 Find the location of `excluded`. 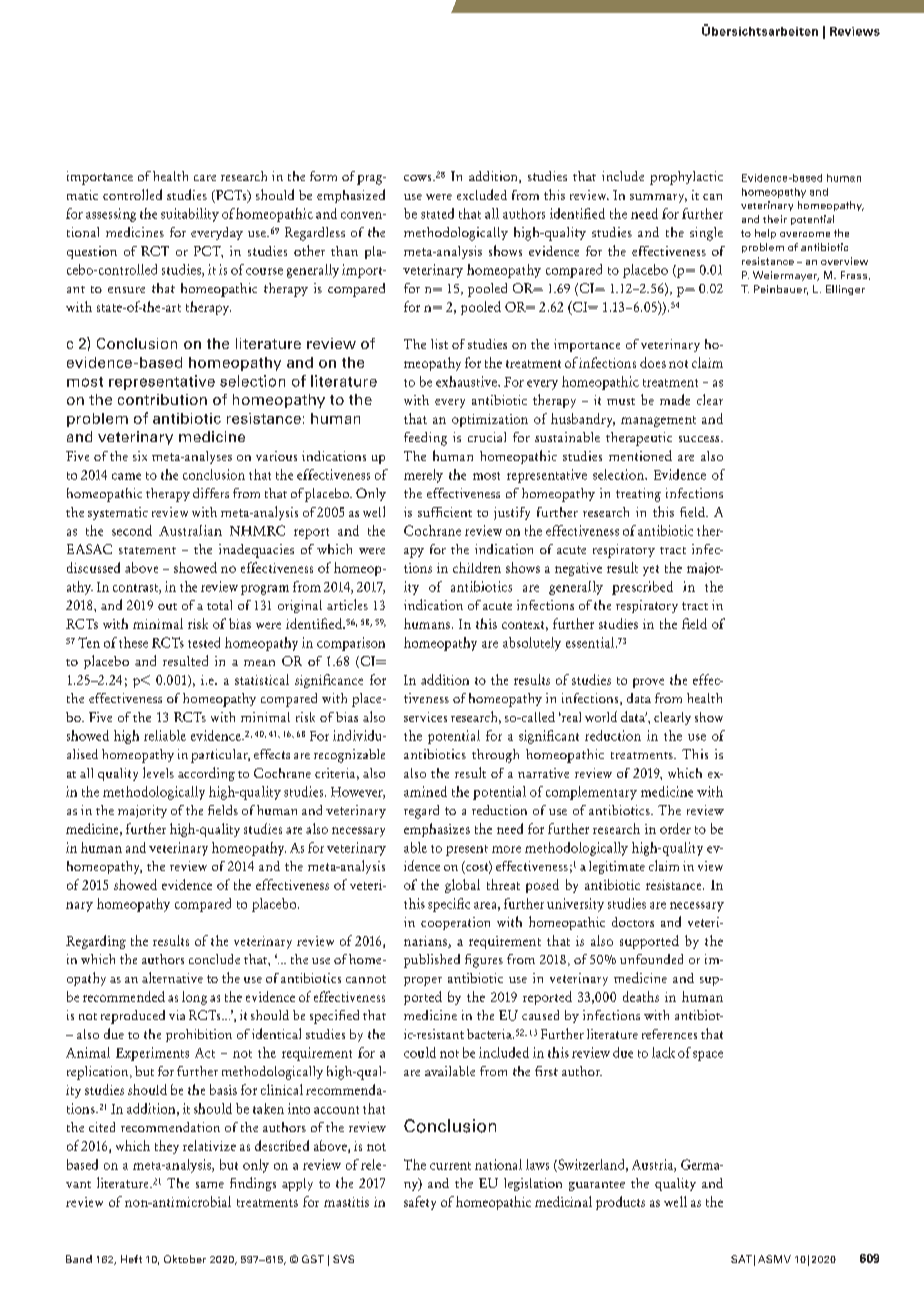

excluded is located at coordinates (482, 194).
